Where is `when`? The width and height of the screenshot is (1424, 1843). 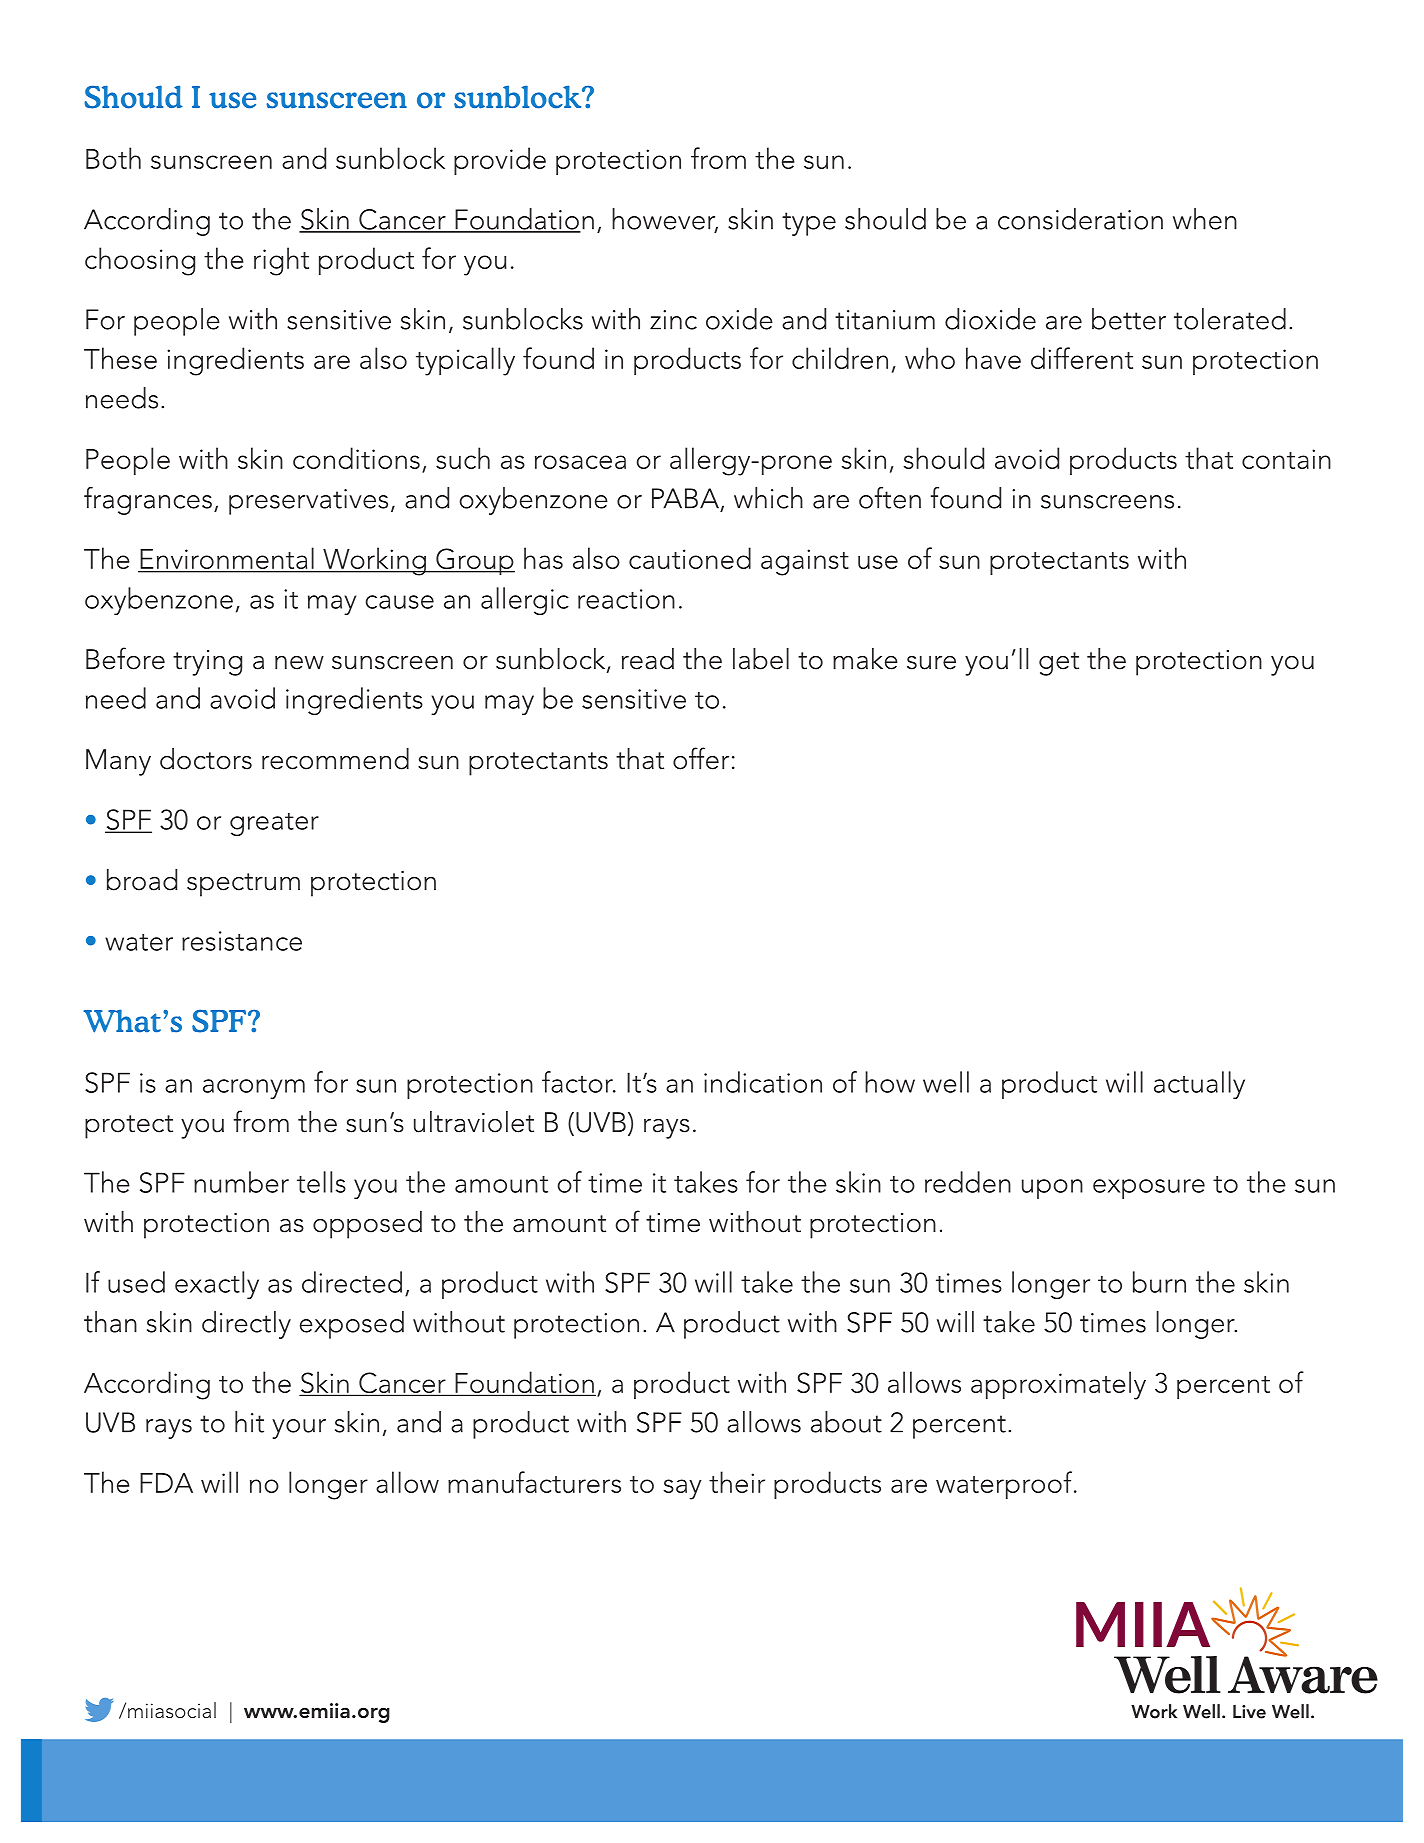
when is located at coordinates (1205, 219).
